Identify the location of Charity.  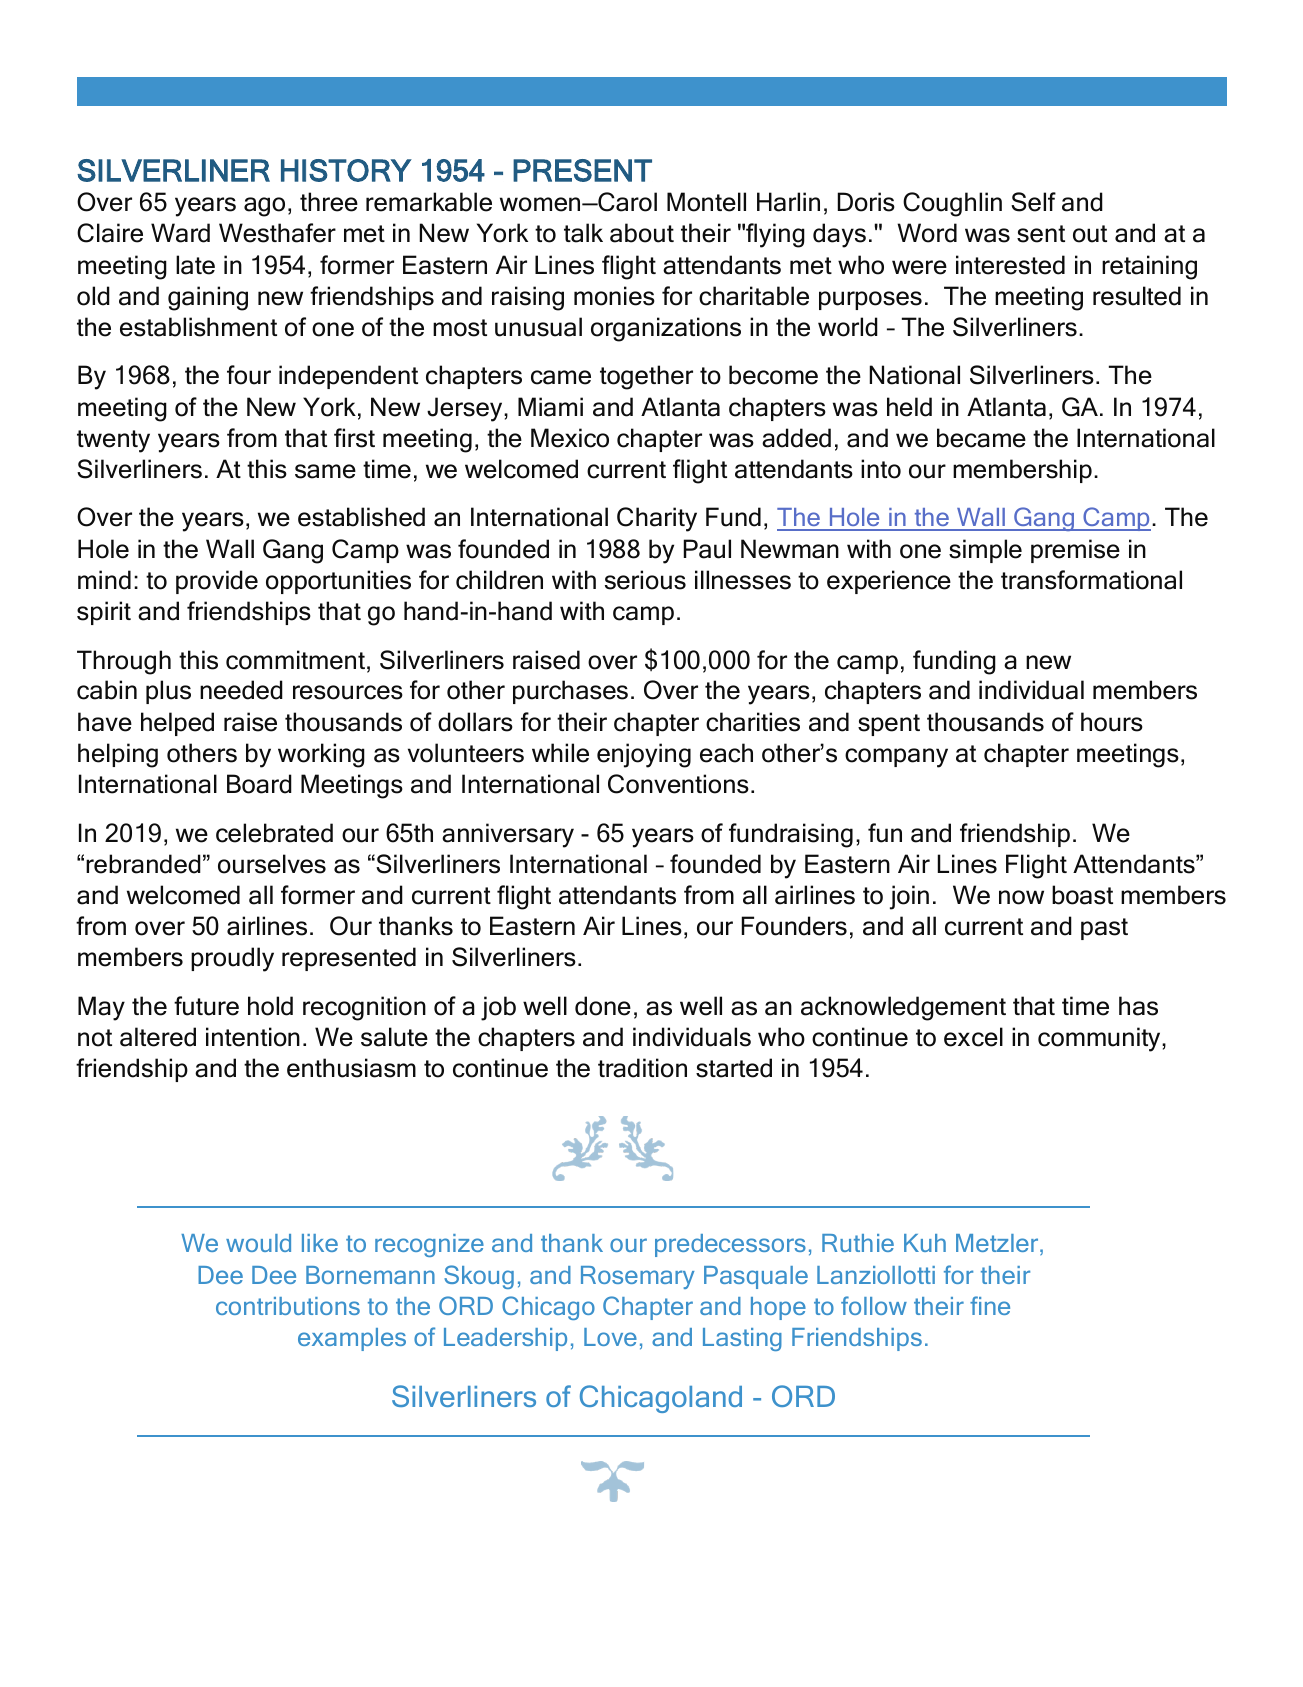
(657, 519).
